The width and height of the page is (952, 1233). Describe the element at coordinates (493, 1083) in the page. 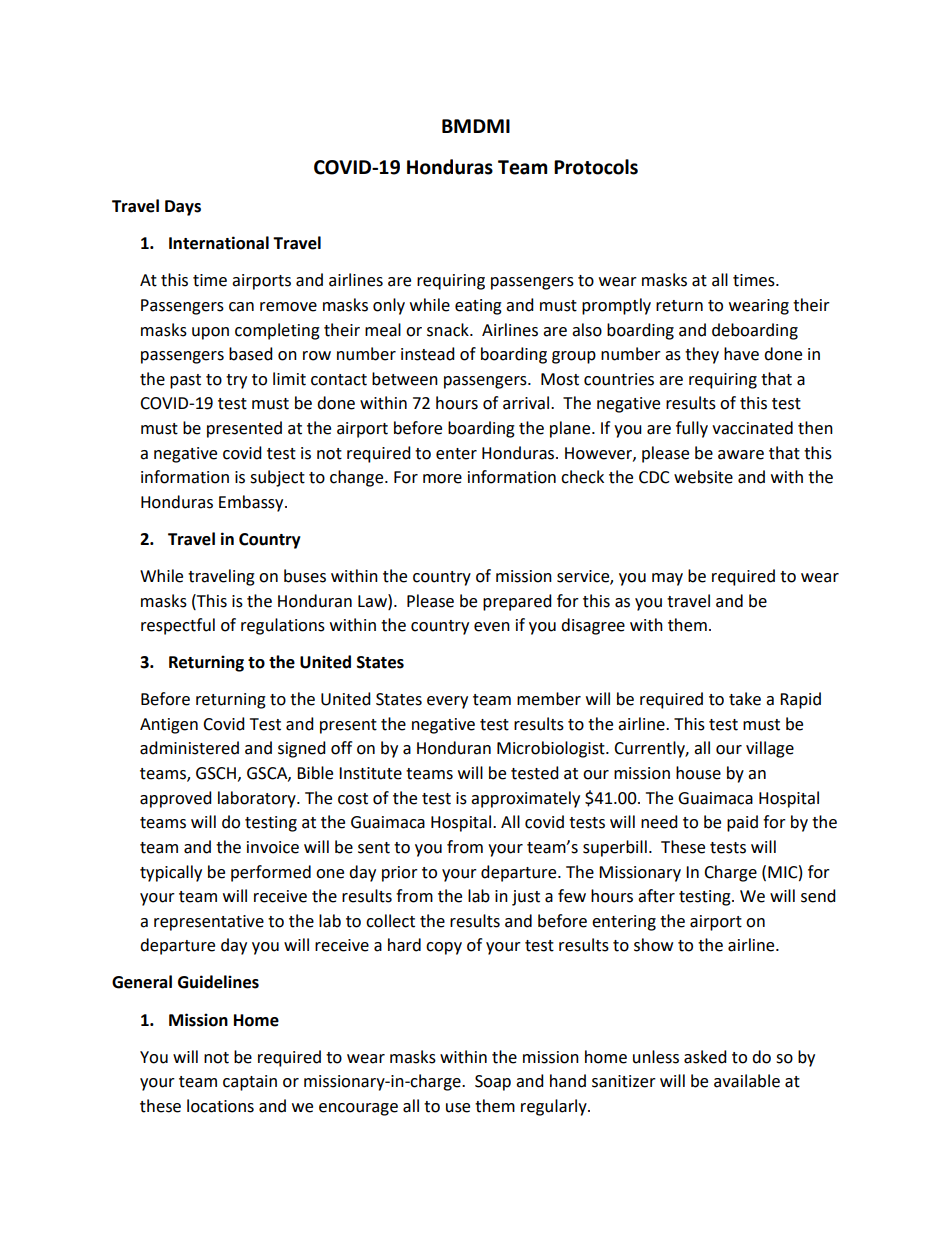

I see `Soap` at that location.
